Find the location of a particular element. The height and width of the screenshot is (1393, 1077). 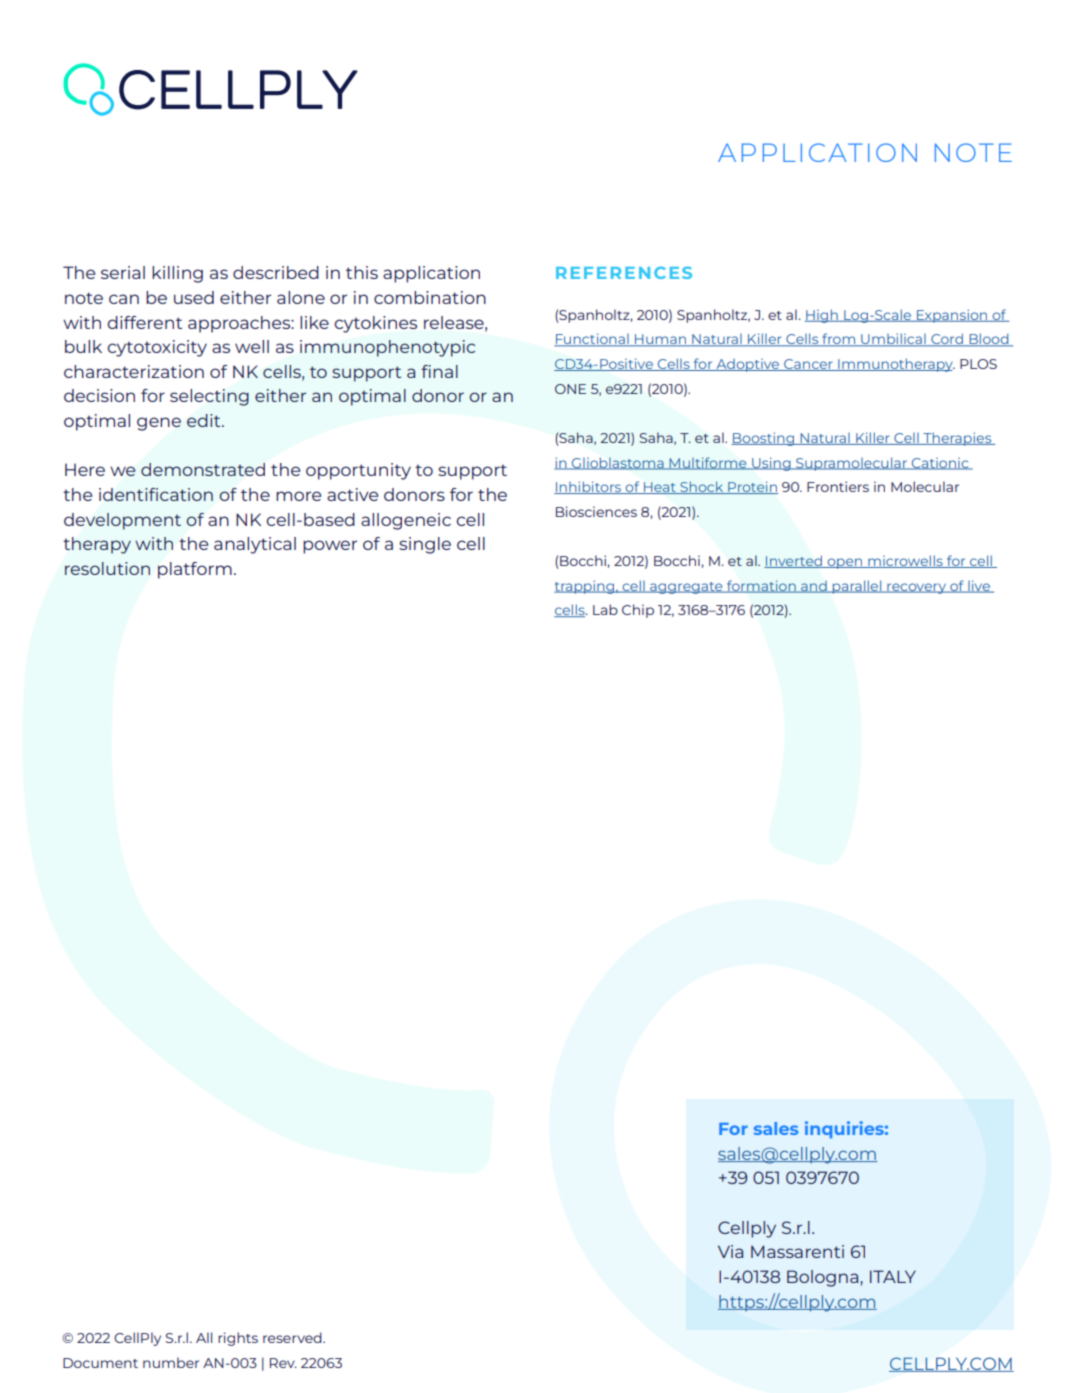

recovery is located at coordinates (917, 588).
